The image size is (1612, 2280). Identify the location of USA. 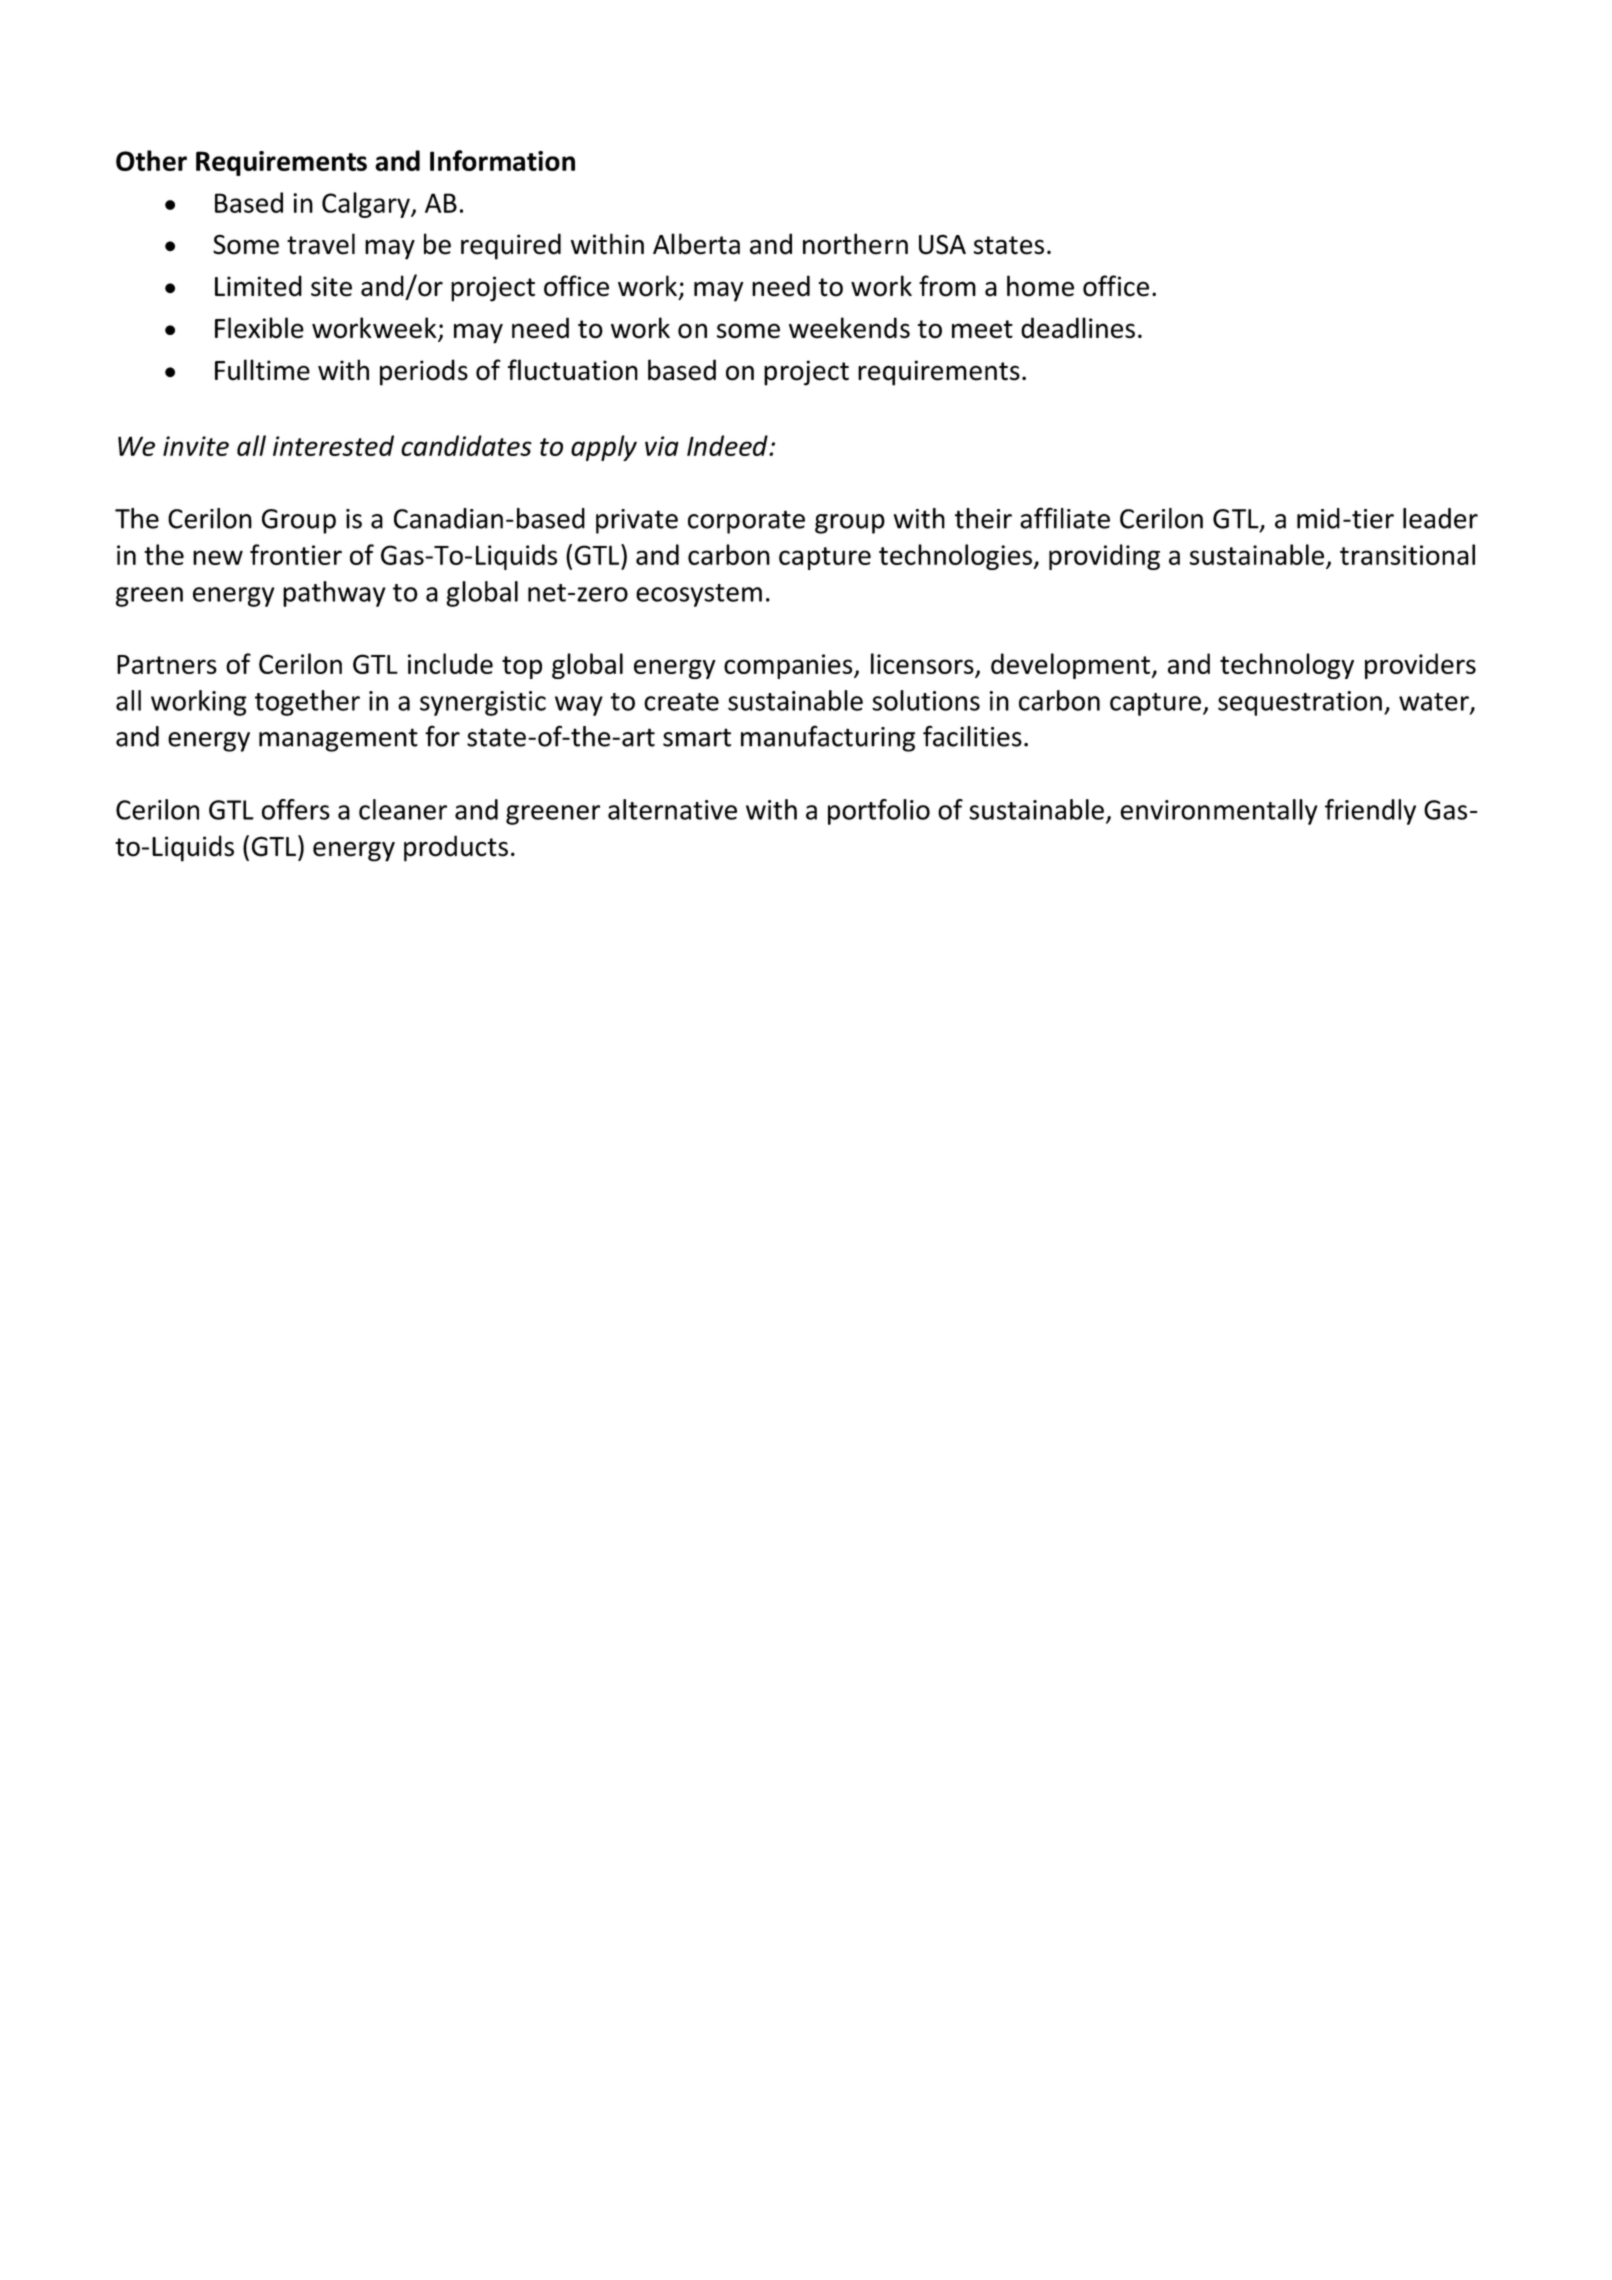
(942, 244).
